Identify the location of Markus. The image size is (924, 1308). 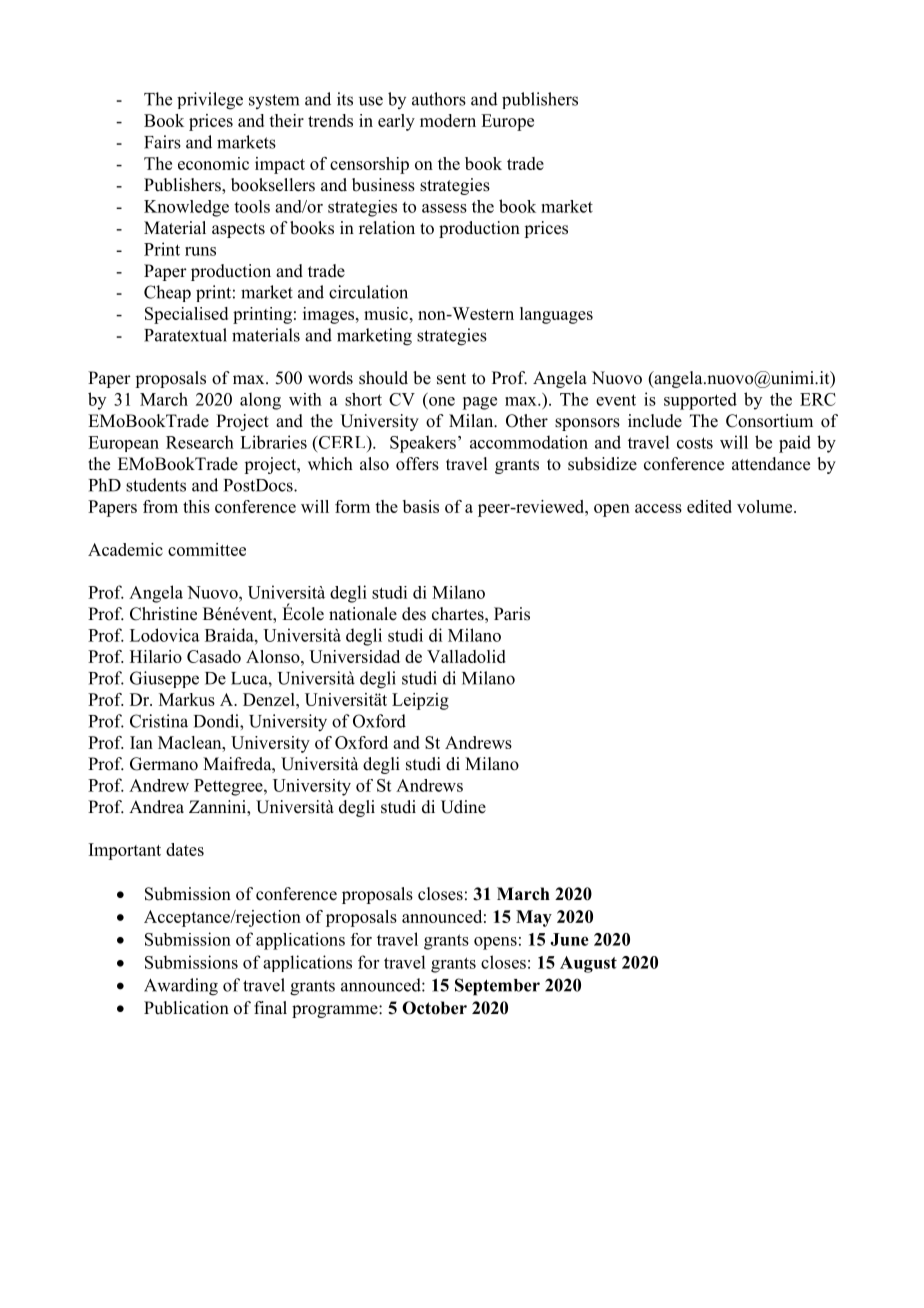
(187, 699).
